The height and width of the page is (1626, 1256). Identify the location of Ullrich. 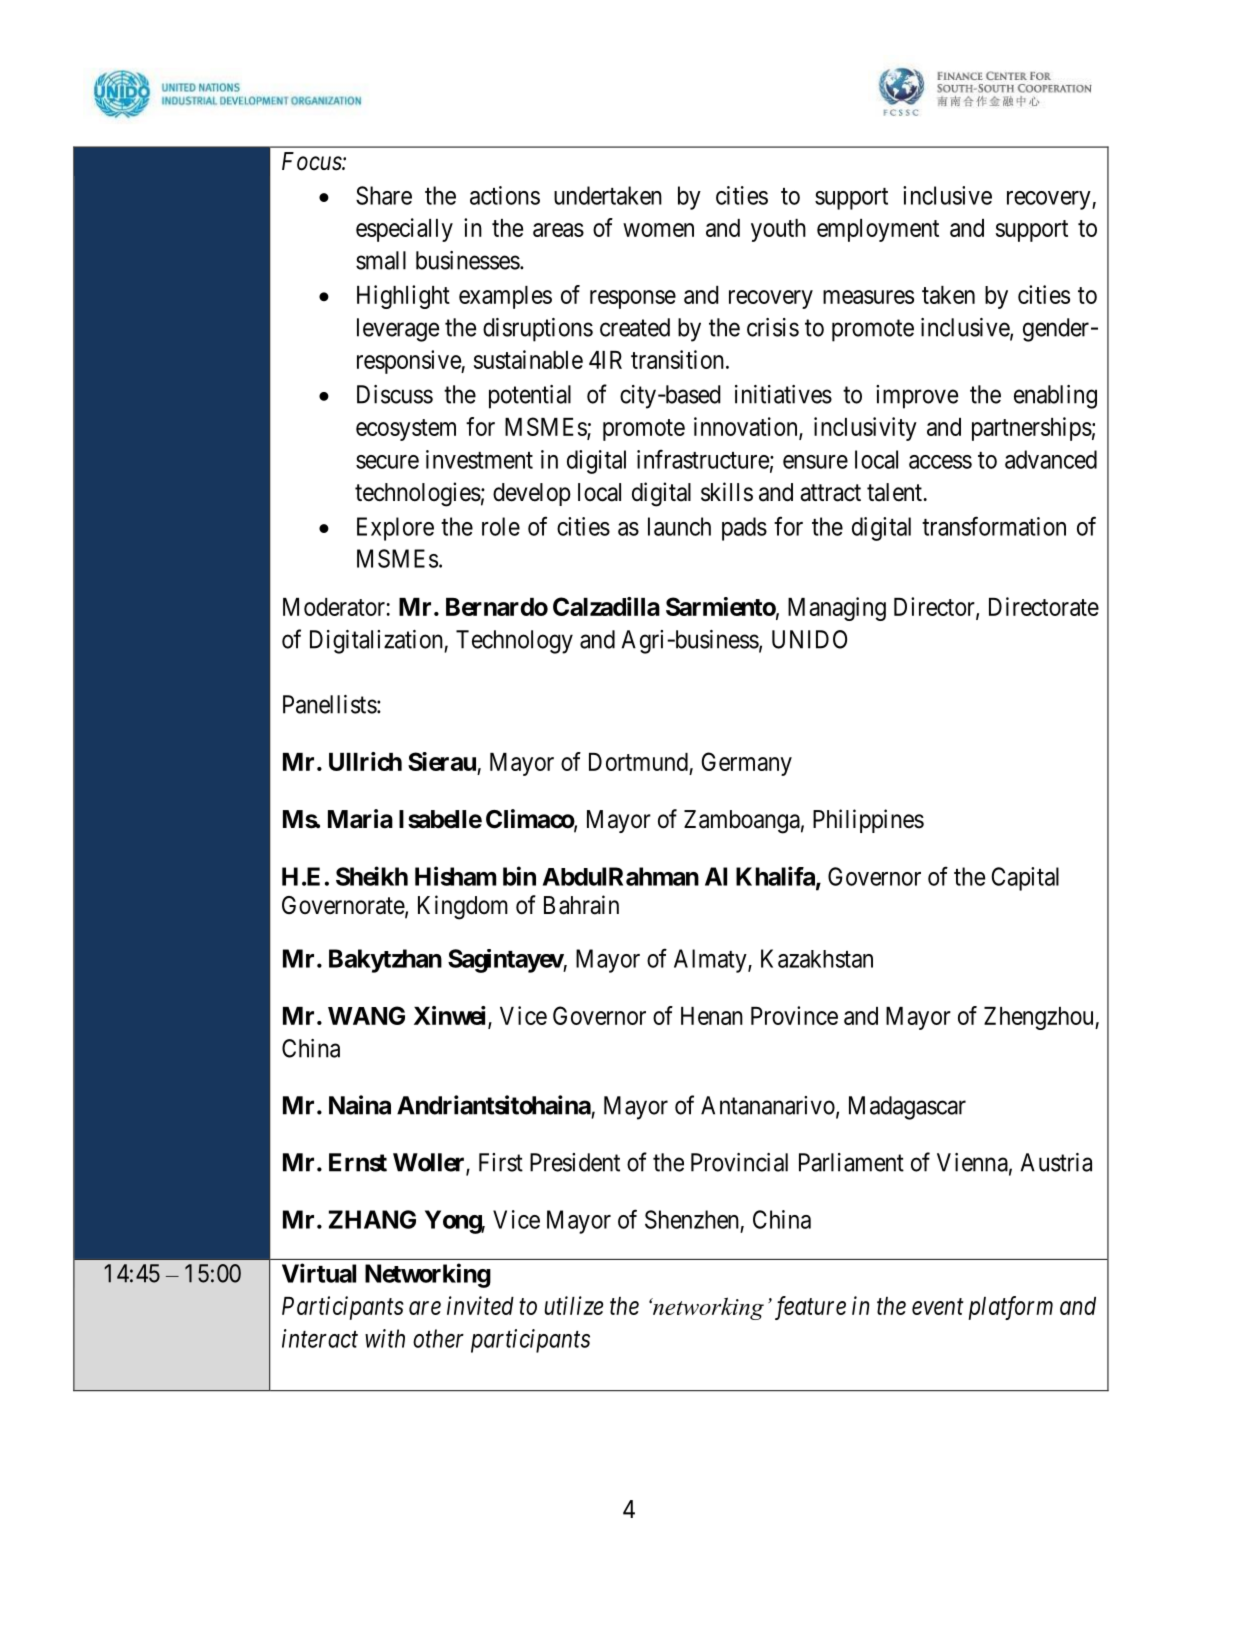
(365, 761).
